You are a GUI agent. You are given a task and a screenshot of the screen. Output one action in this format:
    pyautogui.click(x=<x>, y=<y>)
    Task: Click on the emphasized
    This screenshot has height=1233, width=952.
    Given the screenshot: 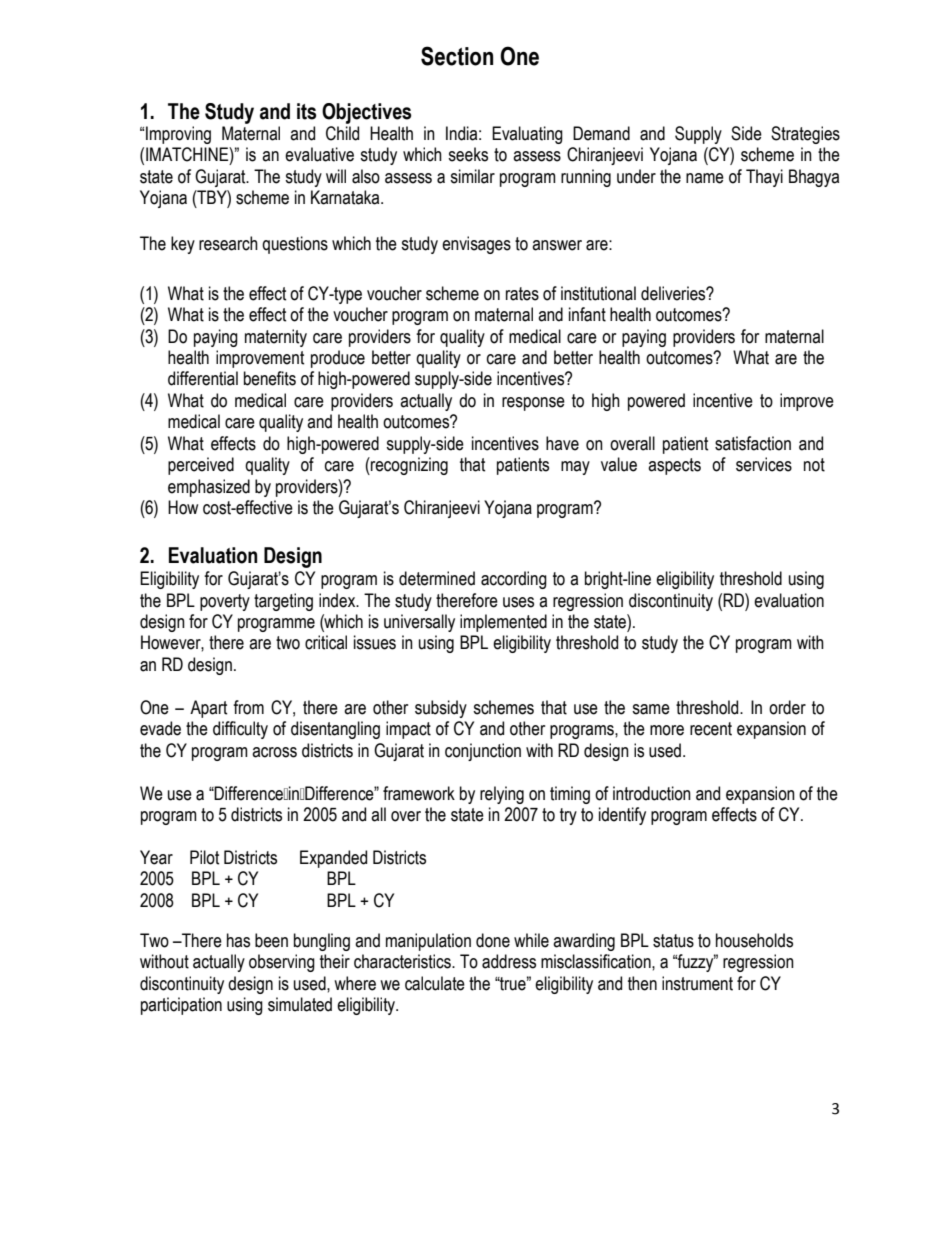 What is the action you would take?
    pyautogui.click(x=209, y=488)
